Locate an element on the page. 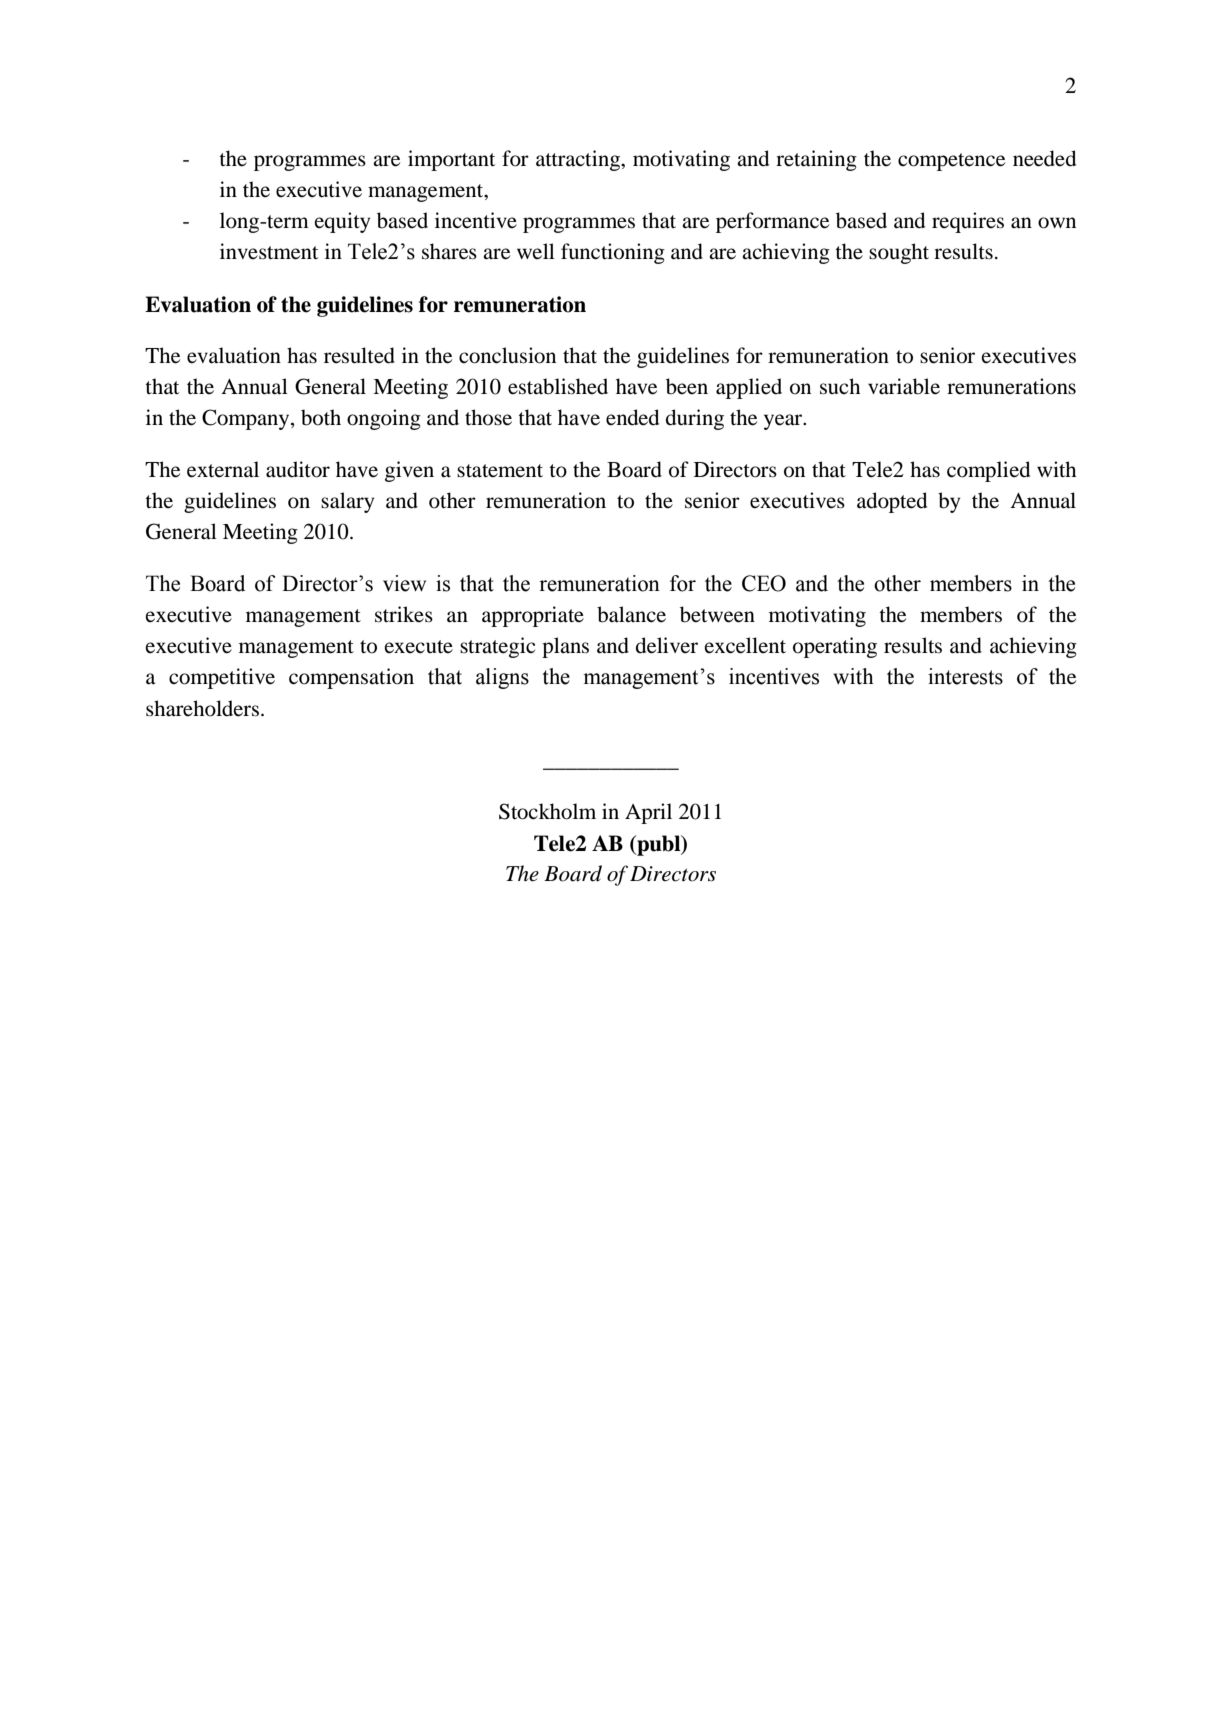  resulted is located at coordinates (359, 355).
